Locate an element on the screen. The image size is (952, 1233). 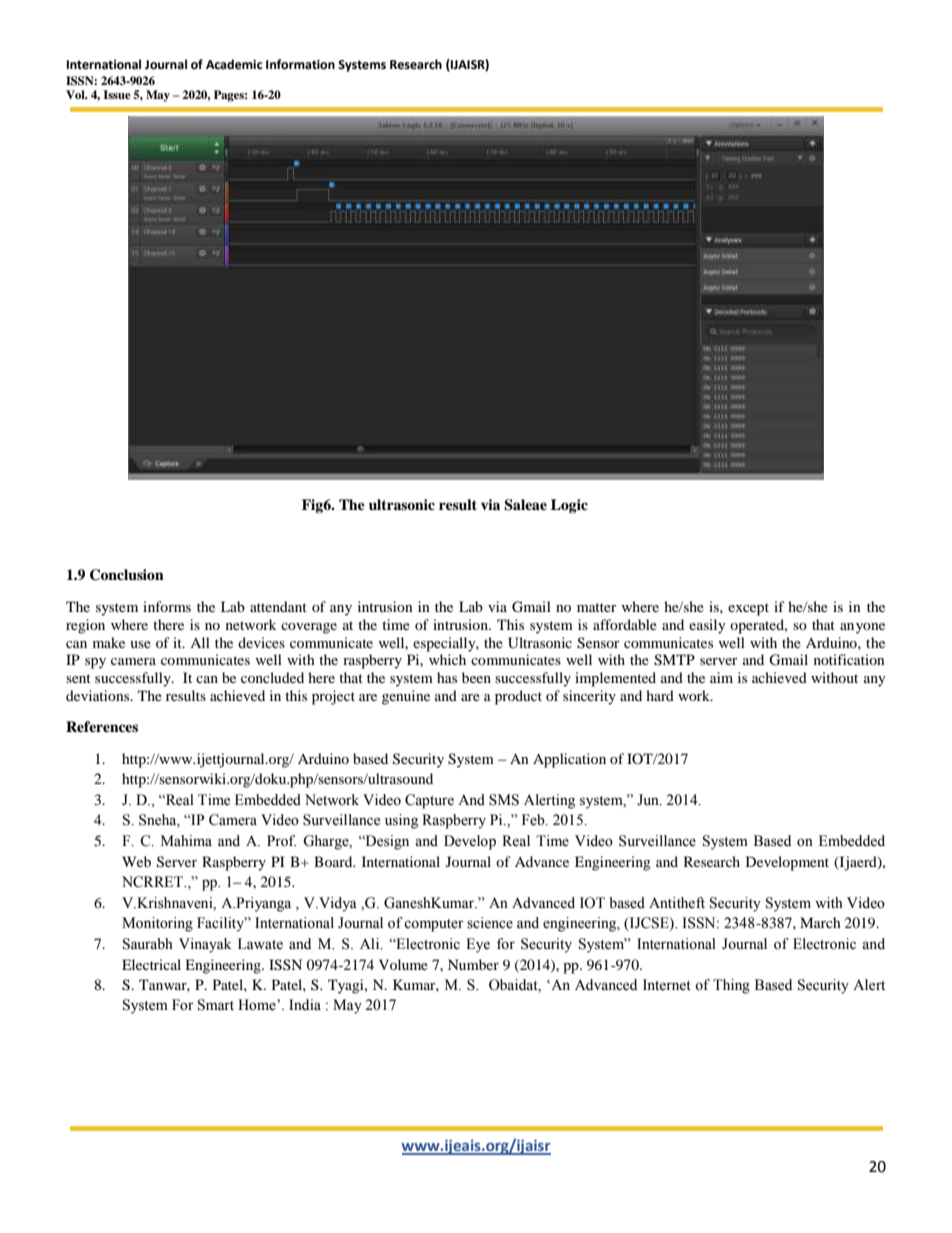
use is located at coordinates (140, 644).
